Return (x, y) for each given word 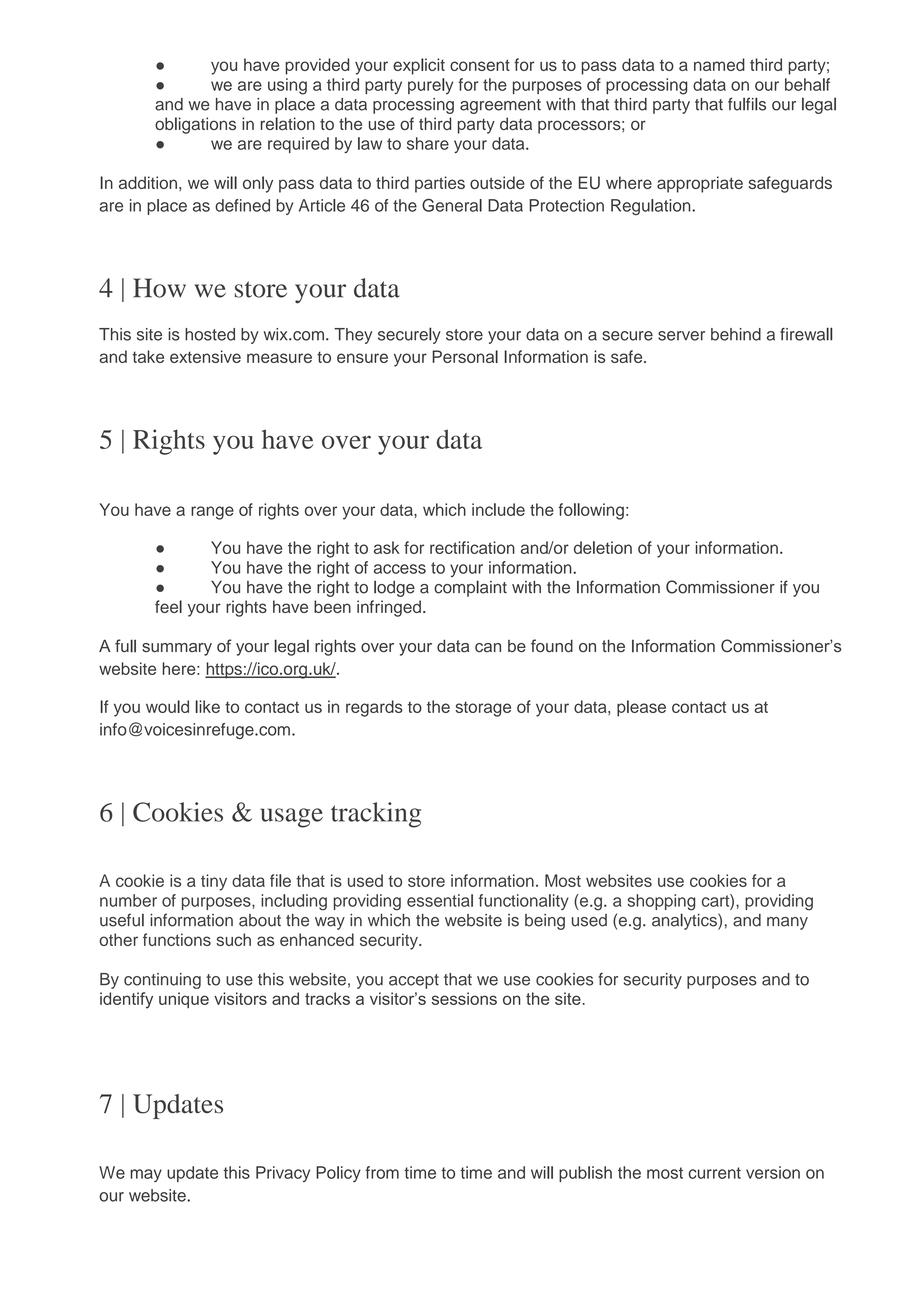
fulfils (747, 104)
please (641, 708)
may (146, 1175)
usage (292, 818)
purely (430, 86)
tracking (376, 815)
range (212, 513)
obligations (195, 125)
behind (736, 334)
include (498, 509)
